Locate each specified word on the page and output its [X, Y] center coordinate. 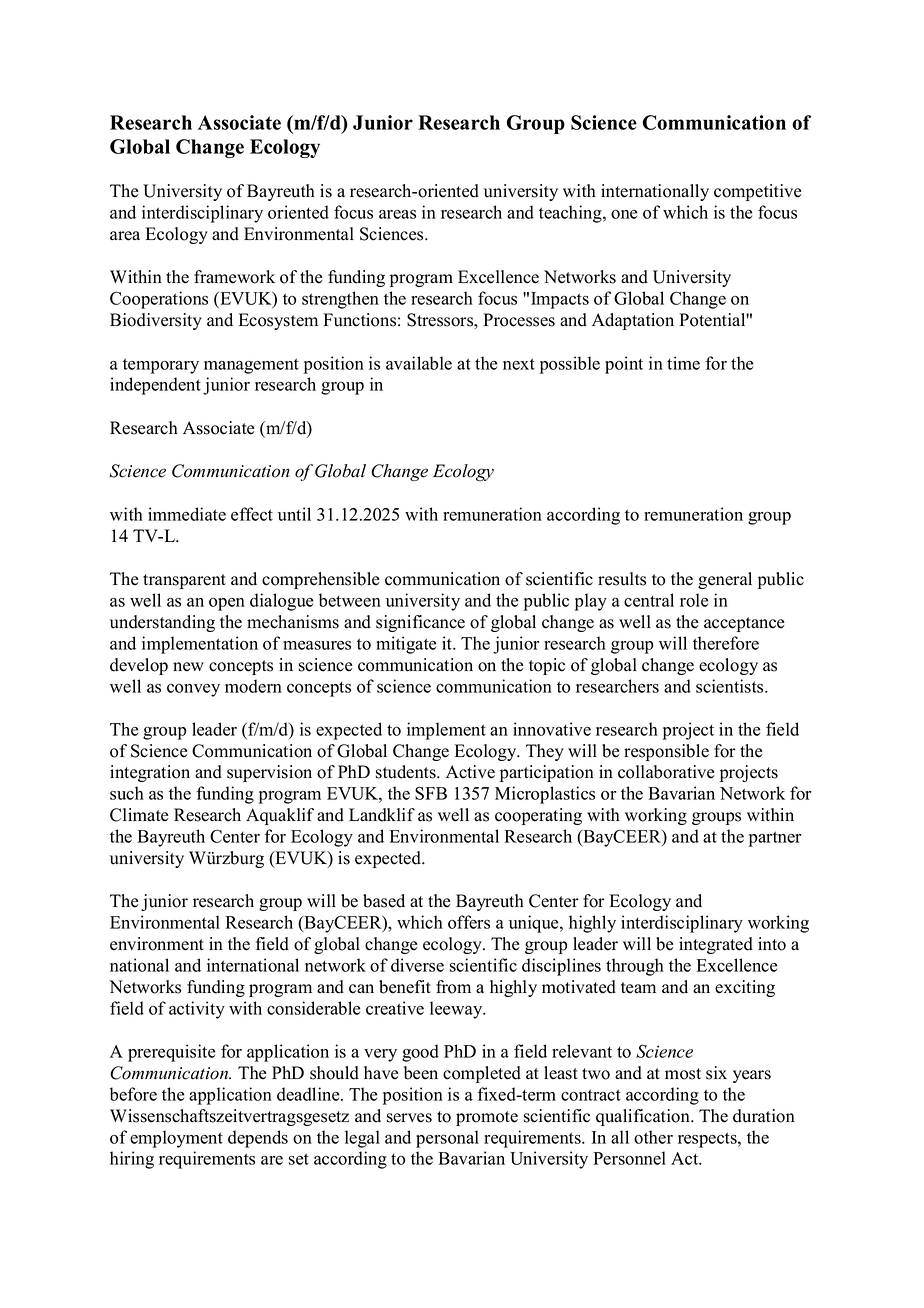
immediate [187, 514]
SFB [431, 793]
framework [234, 277]
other [653, 1137]
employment [176, 1139]
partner [775, 839]
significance [420, 623]
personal [447, 1139]
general [725, 580]
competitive [757, 192]
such [127, 793]
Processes [519, 320]
